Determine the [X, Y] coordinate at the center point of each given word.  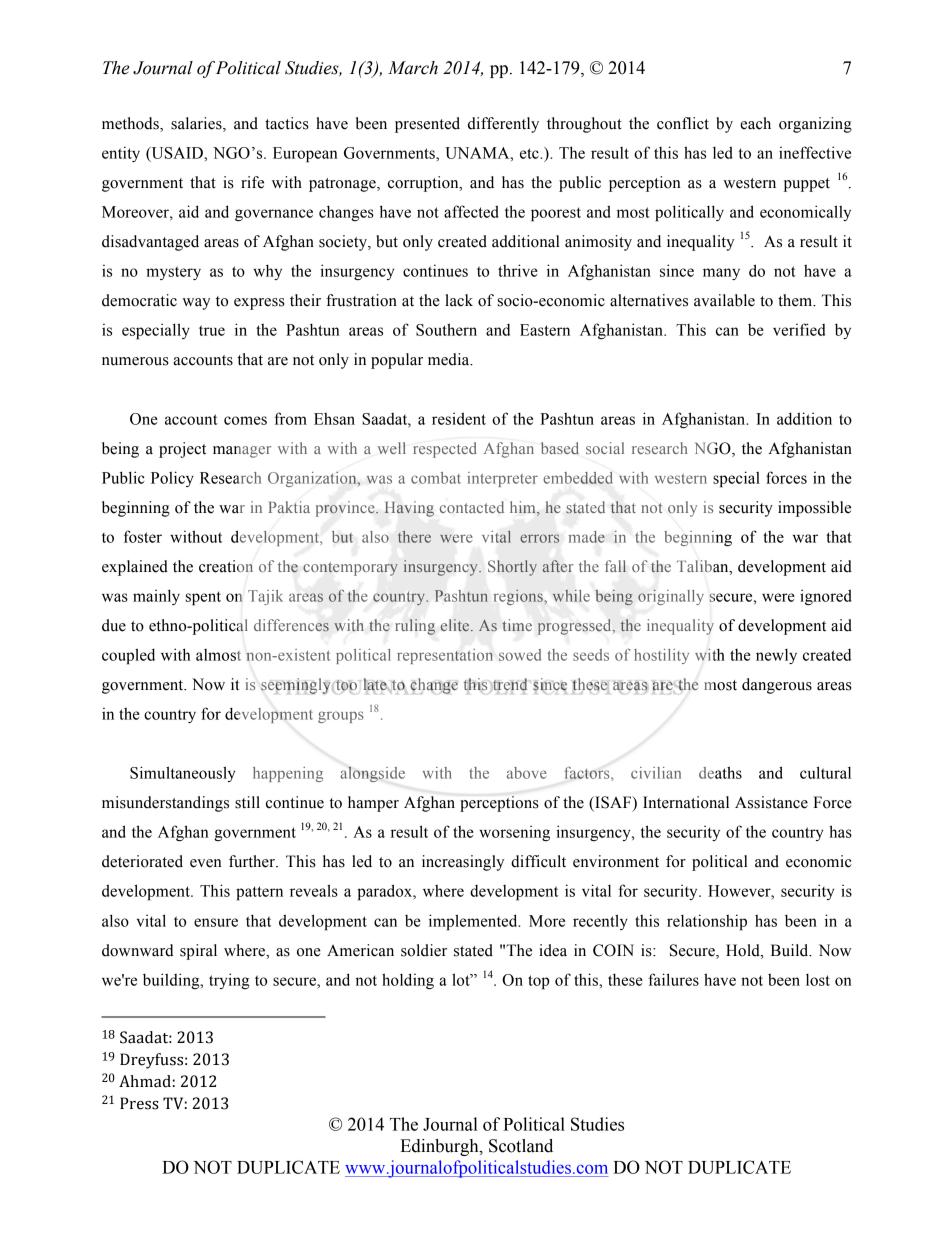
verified [799, 329]
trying [229, 981]
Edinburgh [440, 1147]
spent [203, 598]
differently [503, 125]
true [212, 330]
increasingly [463, 863]
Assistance [771, 802]
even [206, 863]
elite [456, 625]
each [755, 123]
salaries [197, 124]
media [450, 359]
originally [671, 597]
